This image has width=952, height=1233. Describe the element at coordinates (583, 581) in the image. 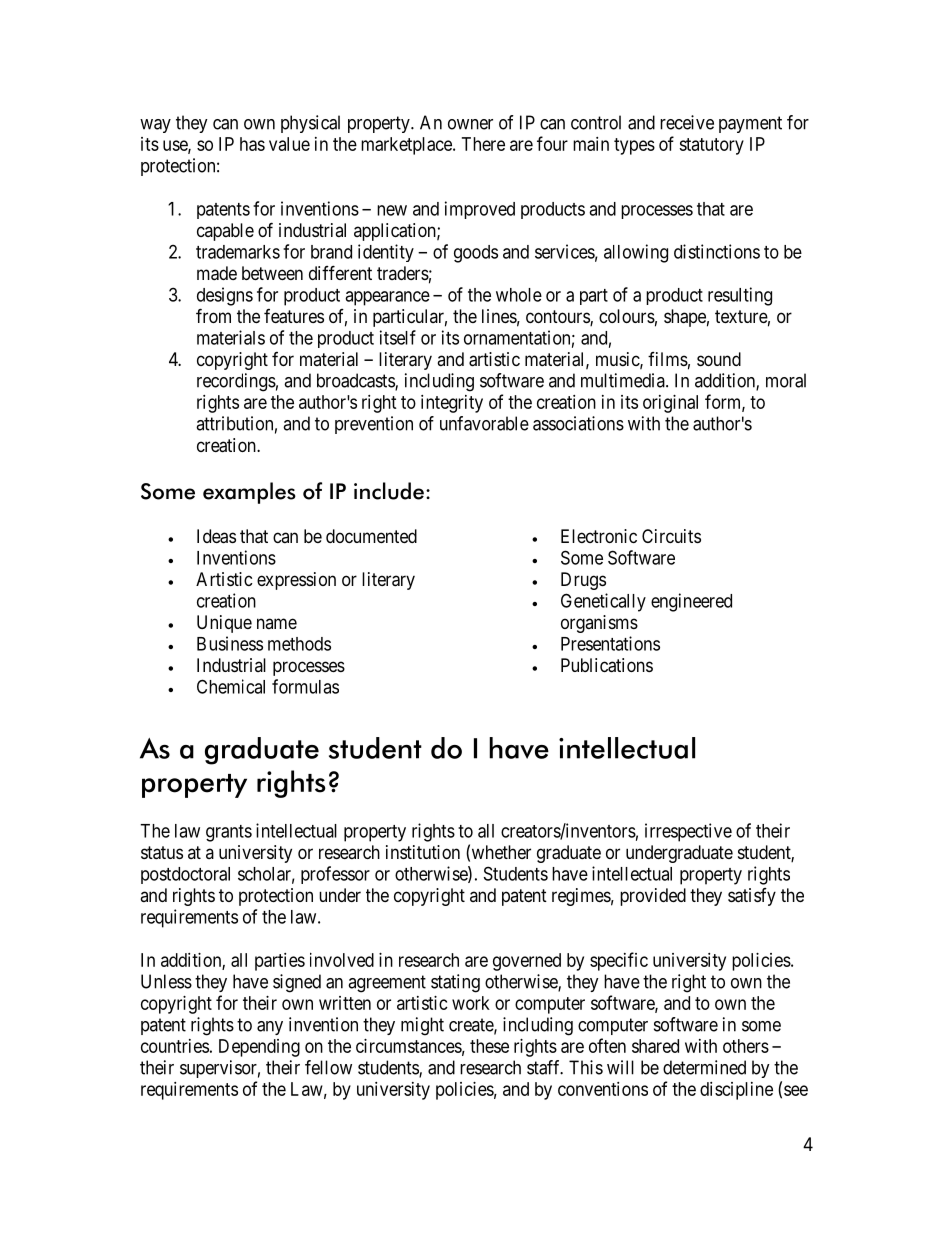

I see `Drugs` at that location.
